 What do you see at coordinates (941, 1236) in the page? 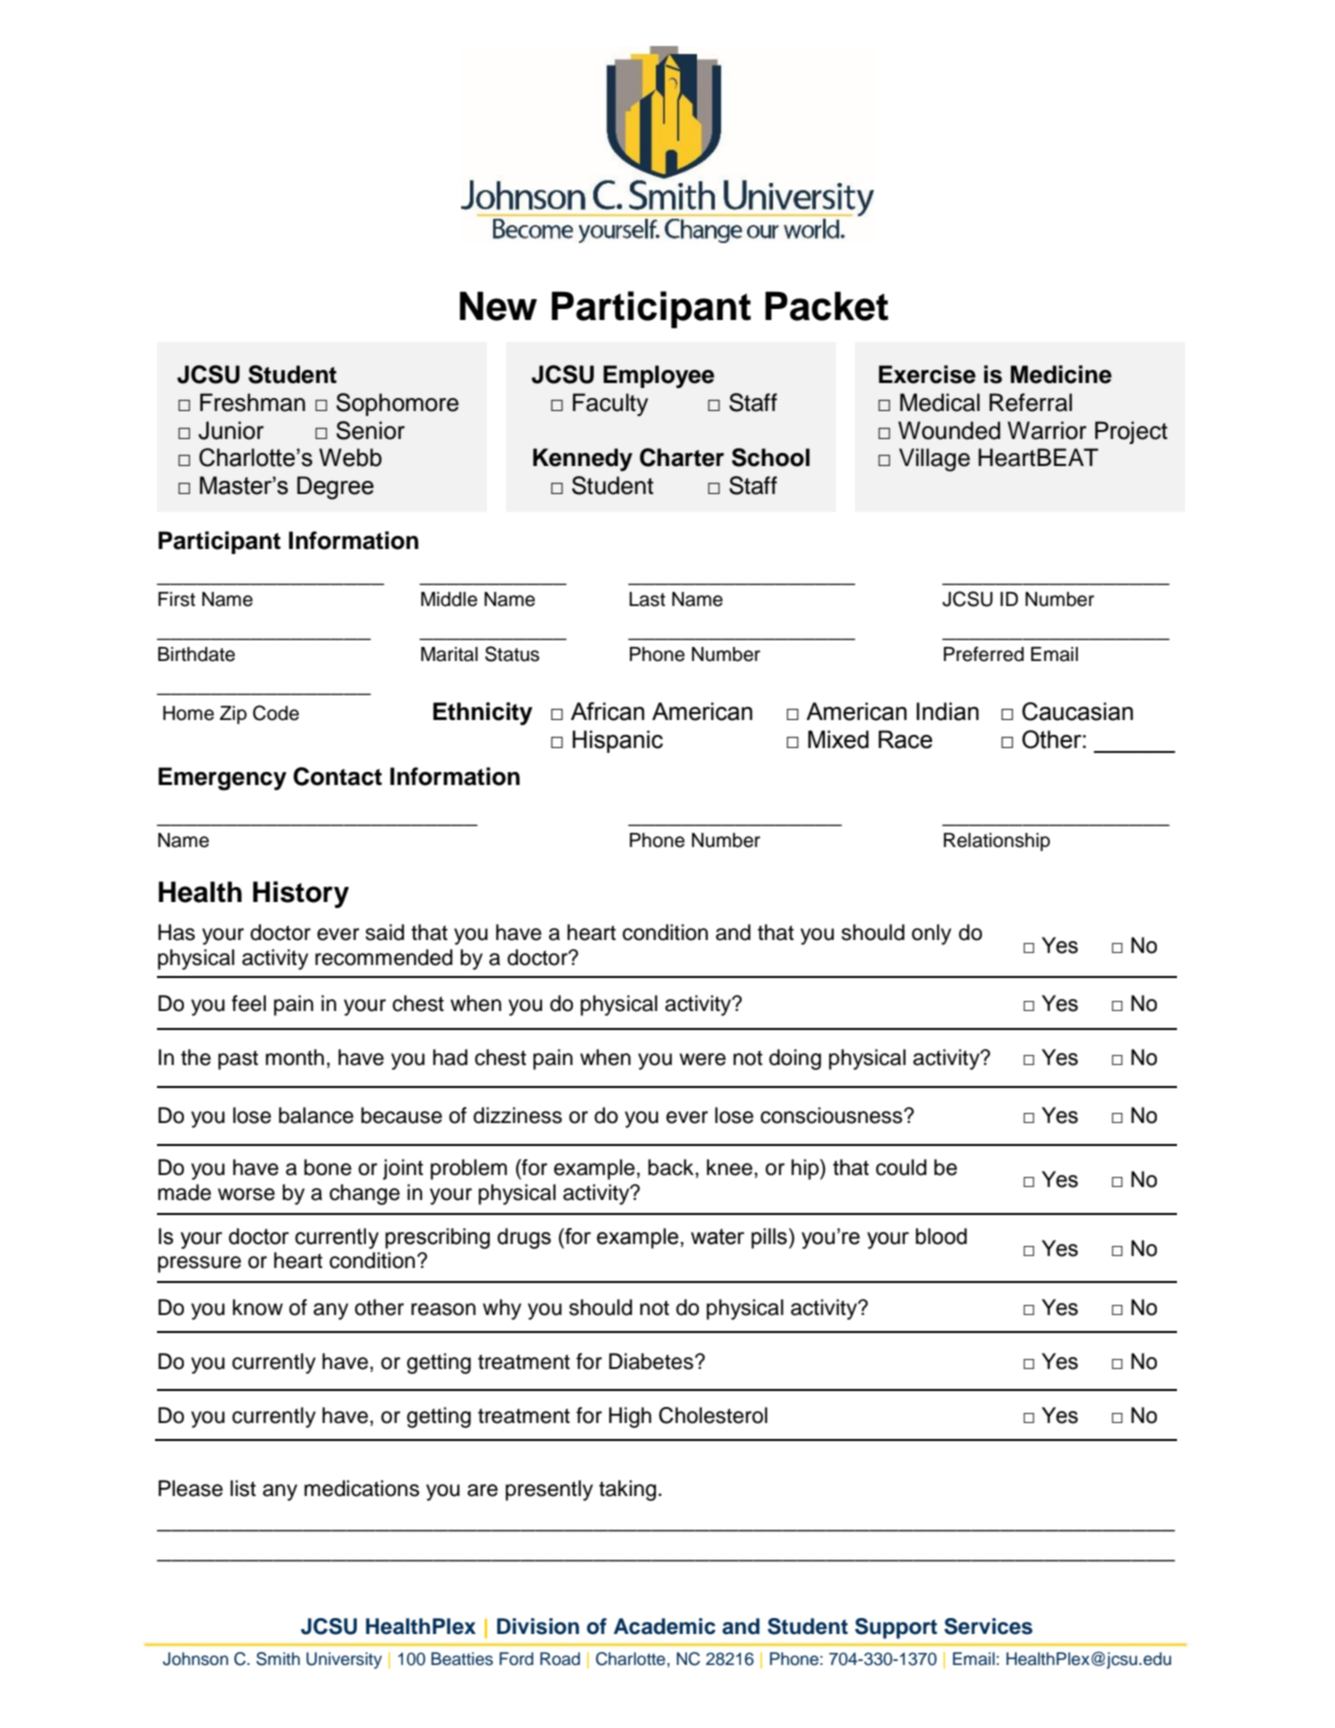
I see `blood` at bounding box center [941, 1236].
